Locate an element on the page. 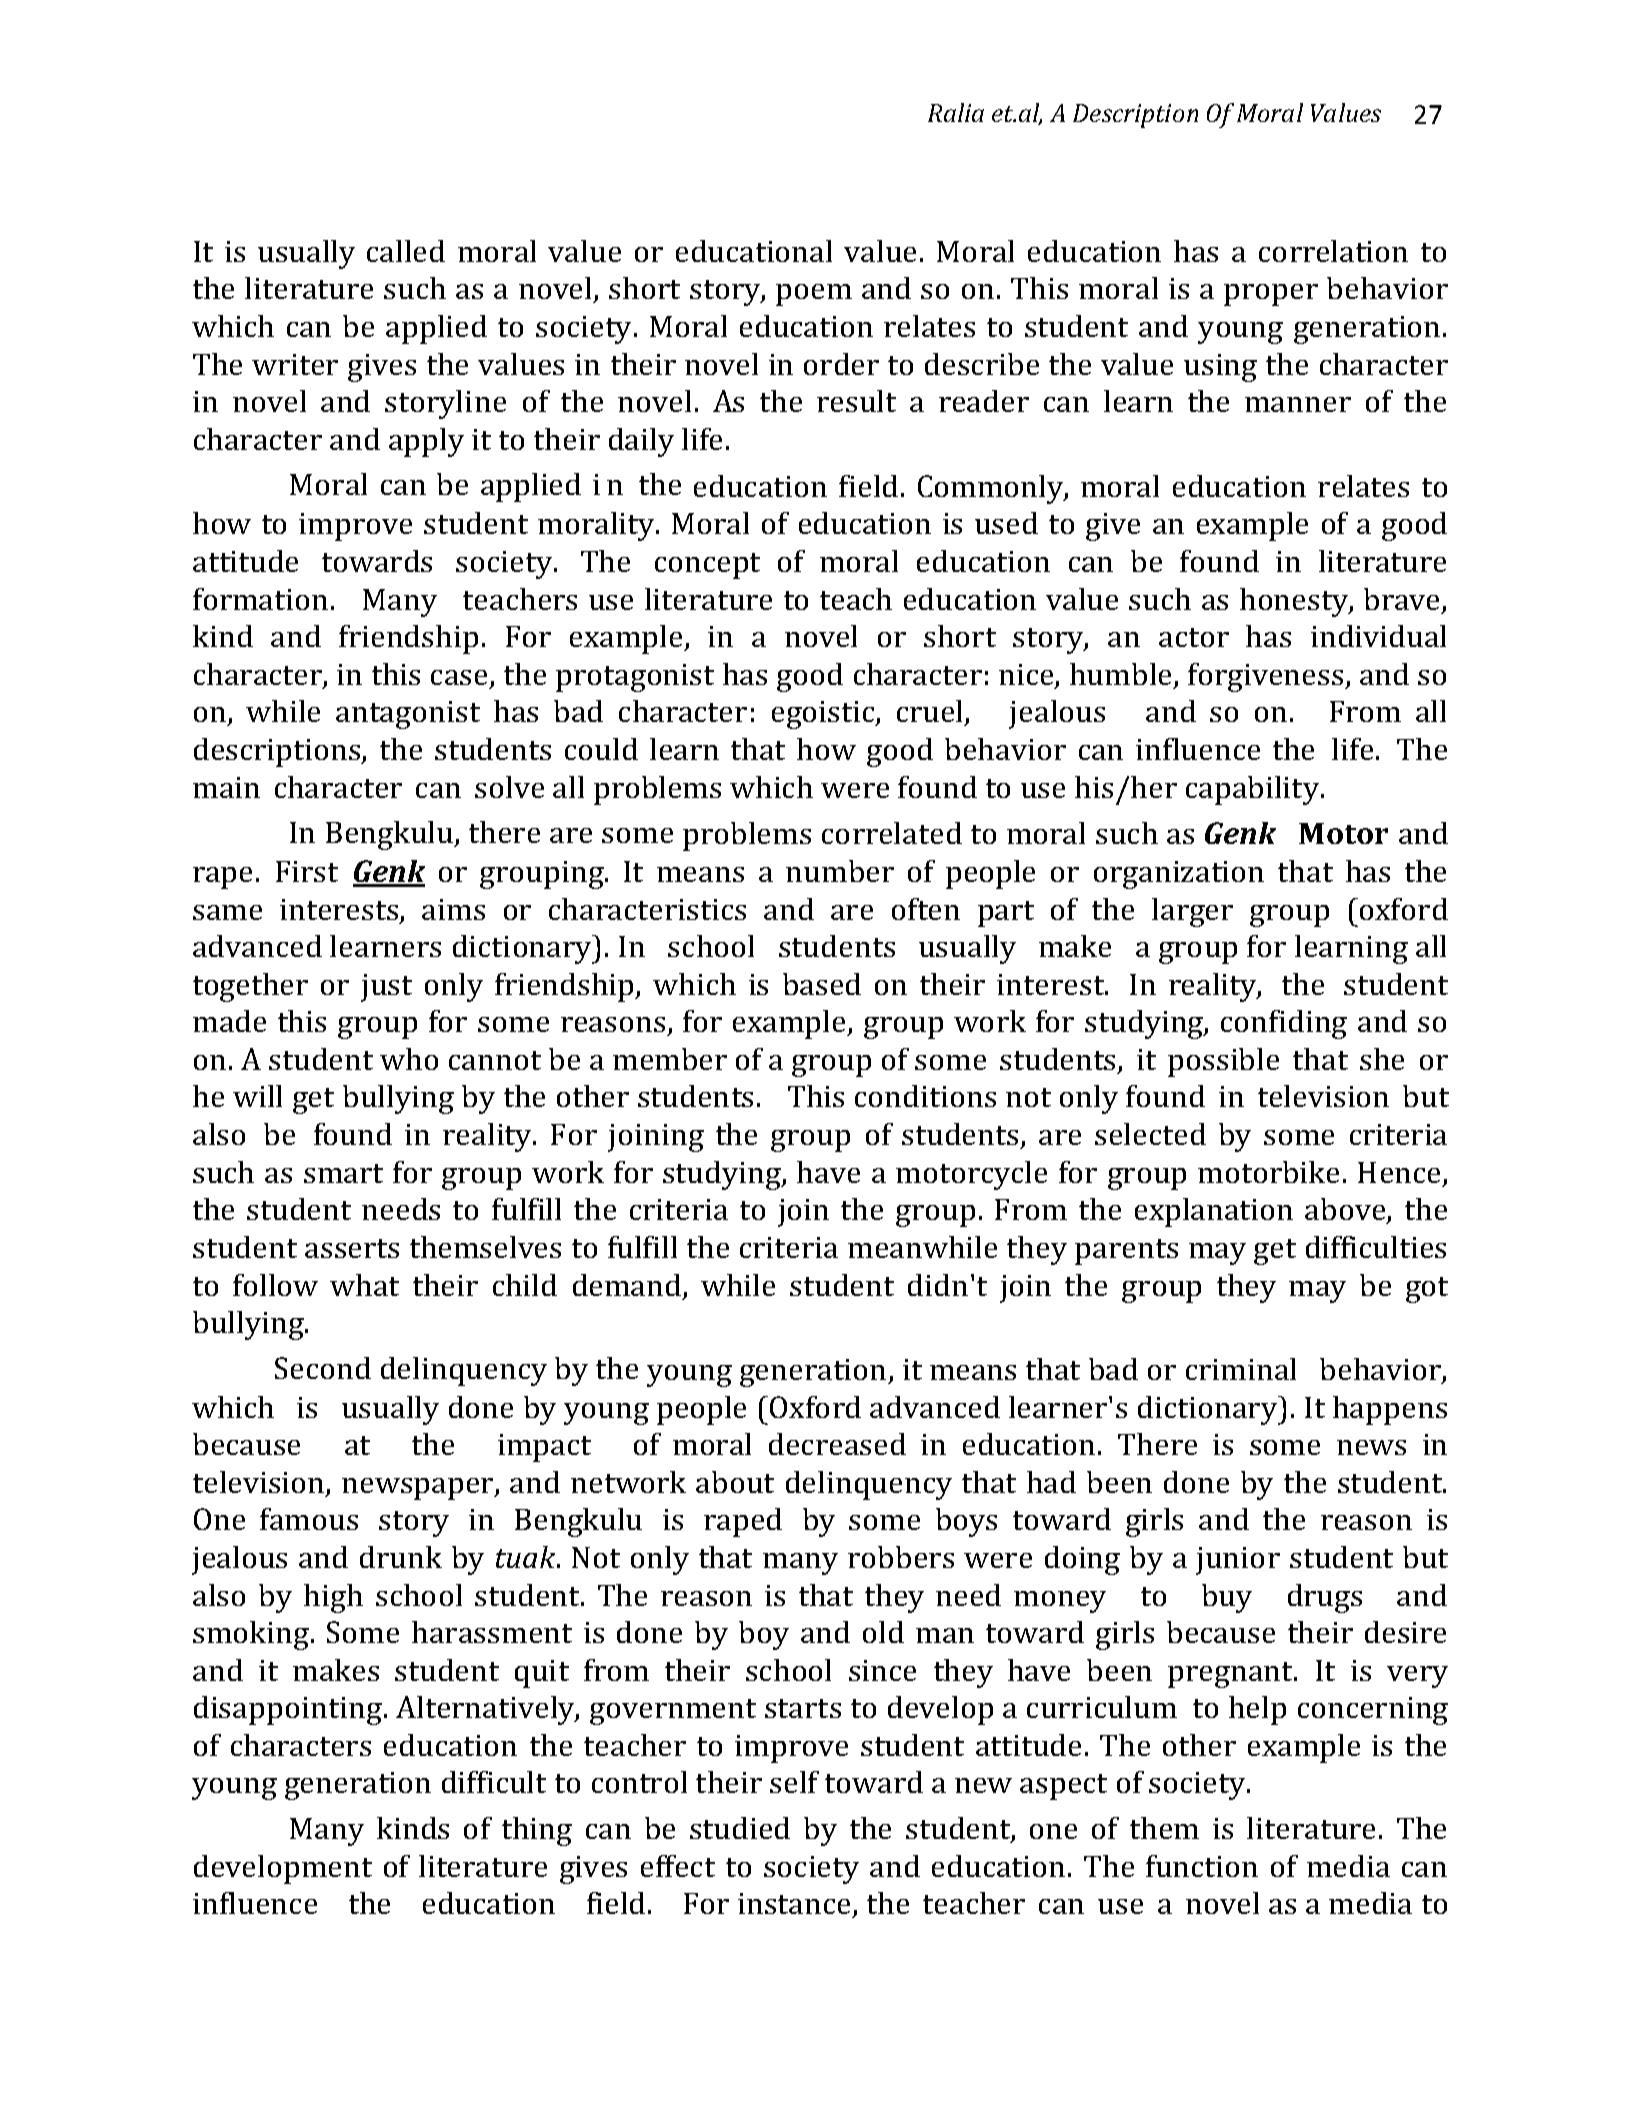 The height and width of the page is (2115, 1635). decreased is located at coordinates (837, 1444).
